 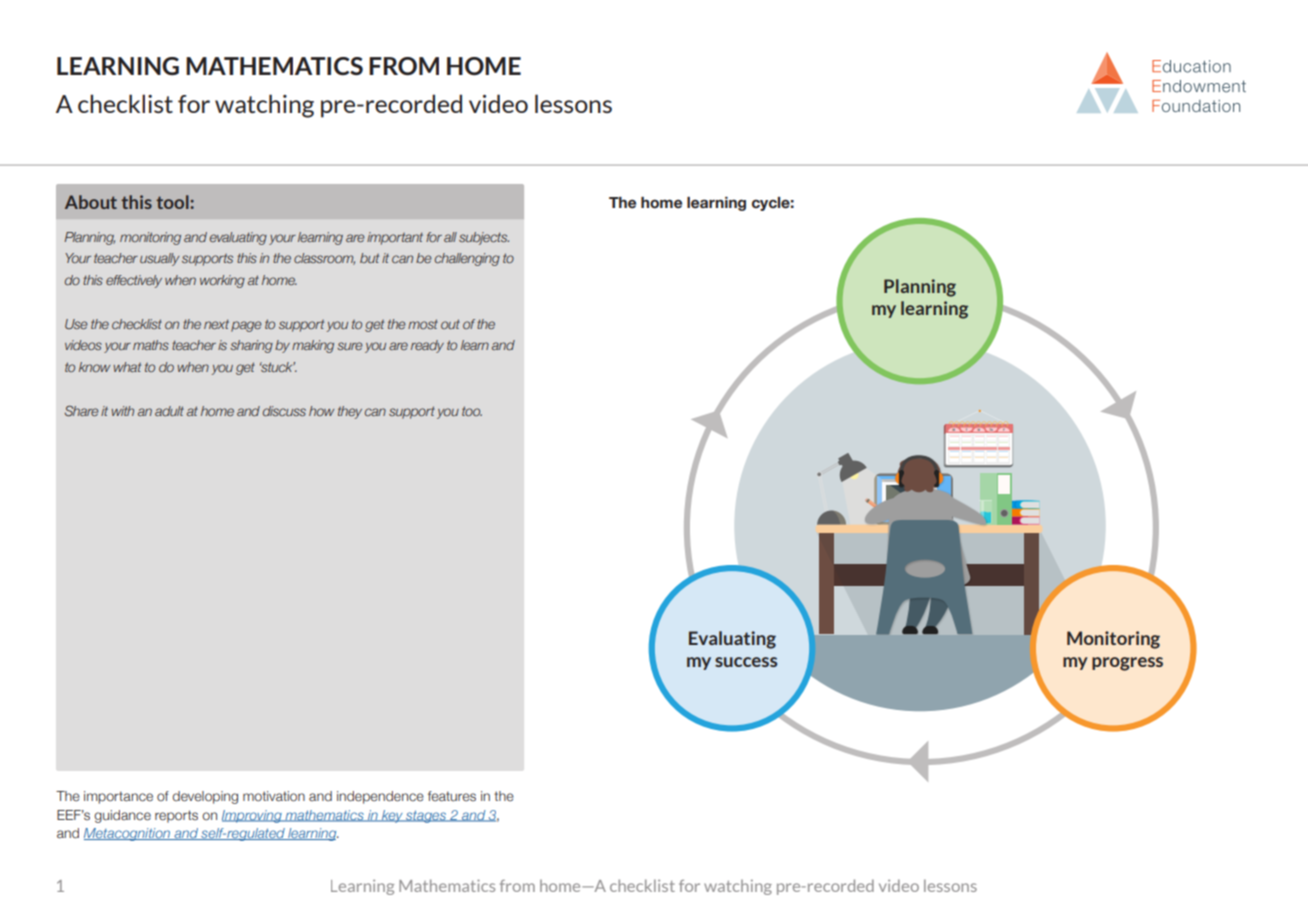 I want to click on challenging, so click(x=467, y=259).
